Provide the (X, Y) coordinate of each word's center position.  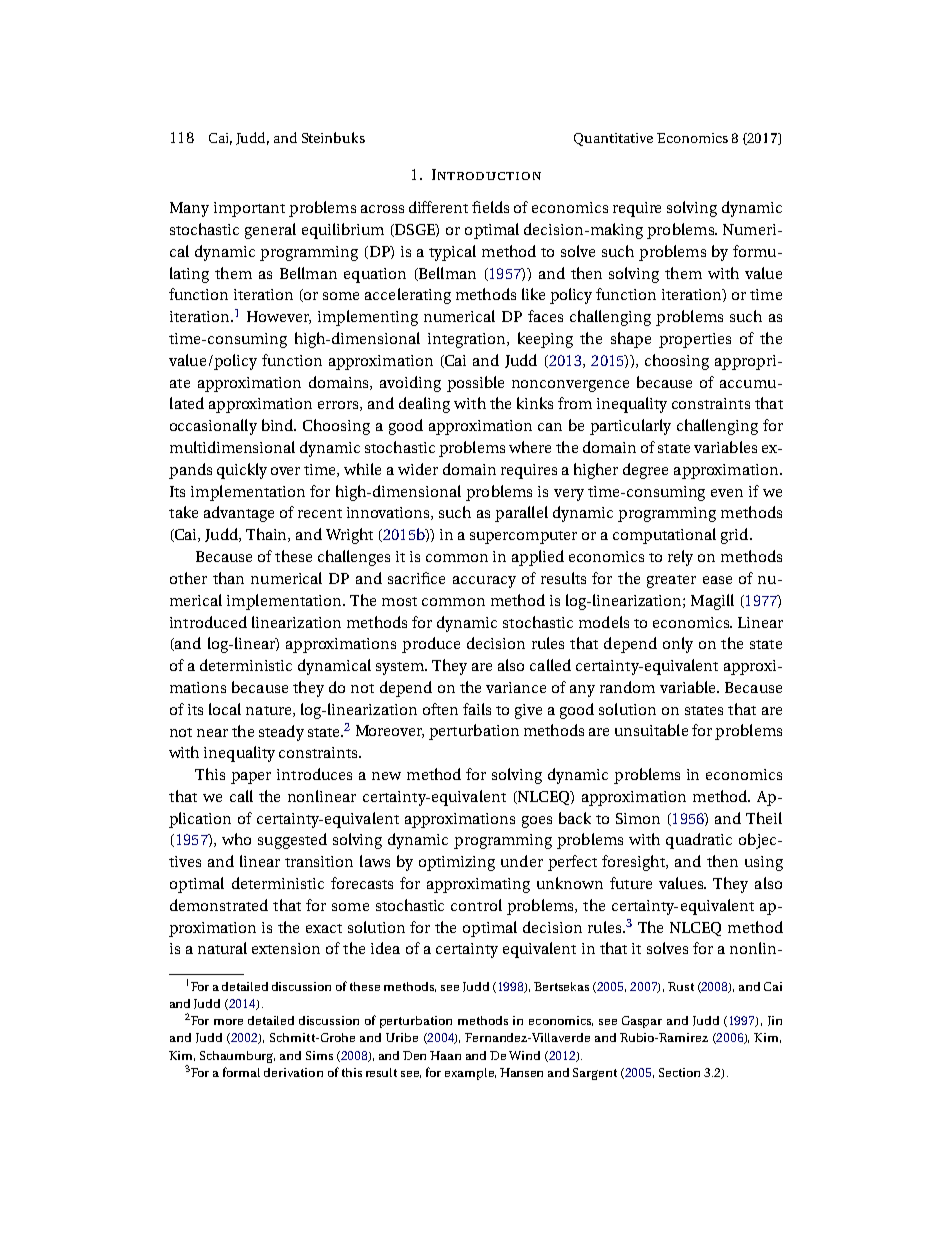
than (228, 578)
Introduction (486, 174)
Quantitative (613, 139)
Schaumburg (237, 1057)
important (249, 209)
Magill (712, 602)
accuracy (484, 582)
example (470, 1074)
